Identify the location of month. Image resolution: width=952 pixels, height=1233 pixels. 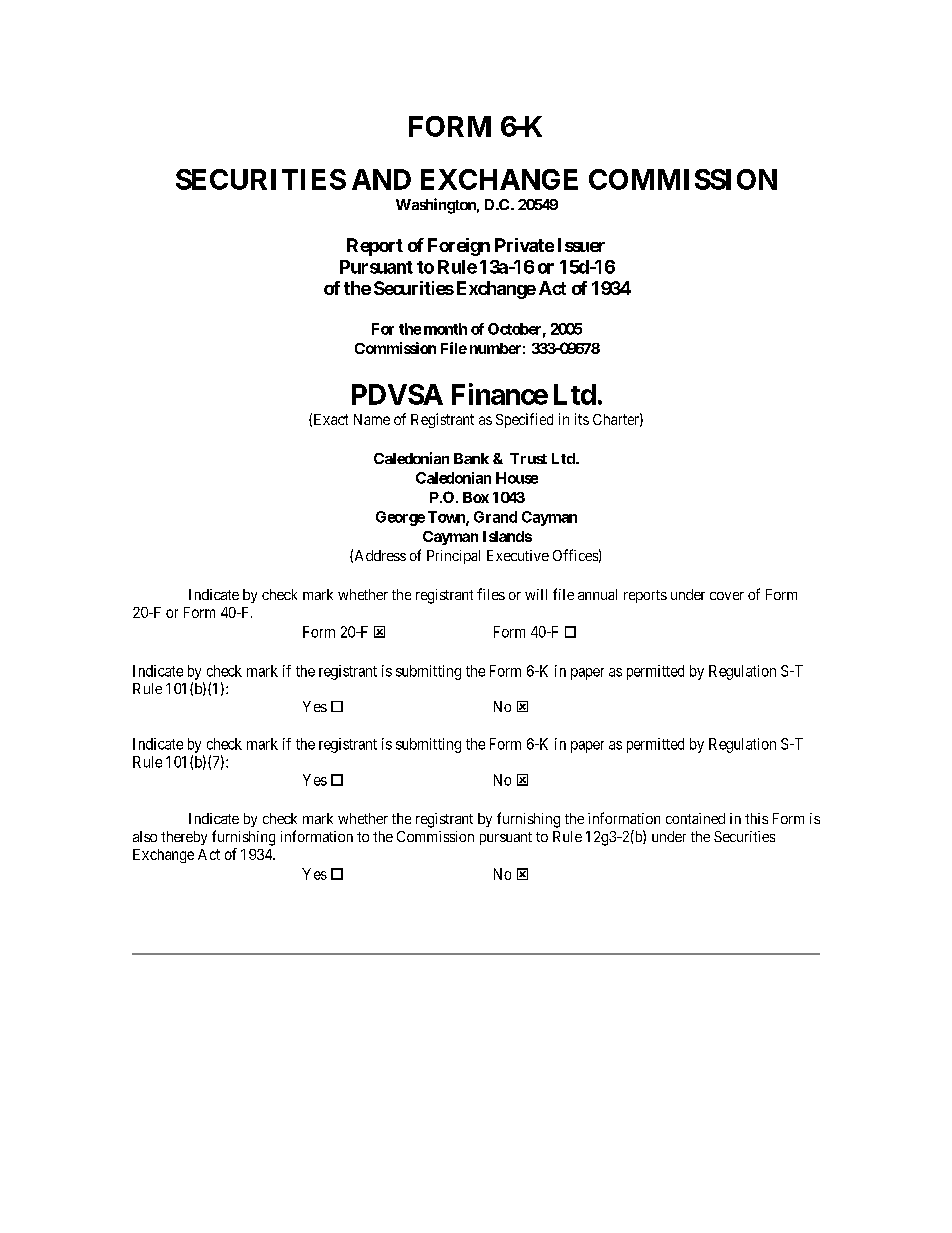
(445, 329).
